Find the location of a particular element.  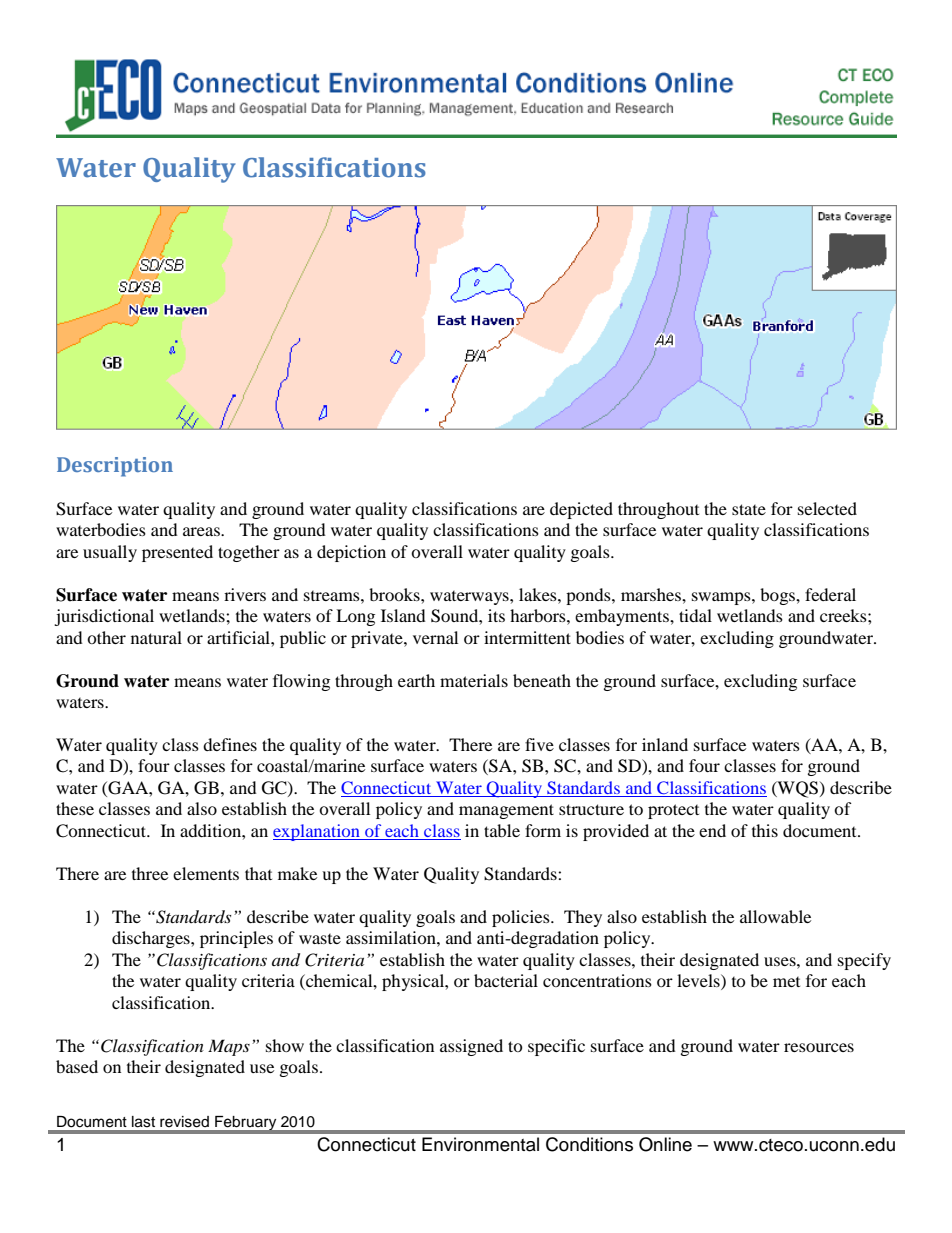

these is located at coordinates (75, 808).
